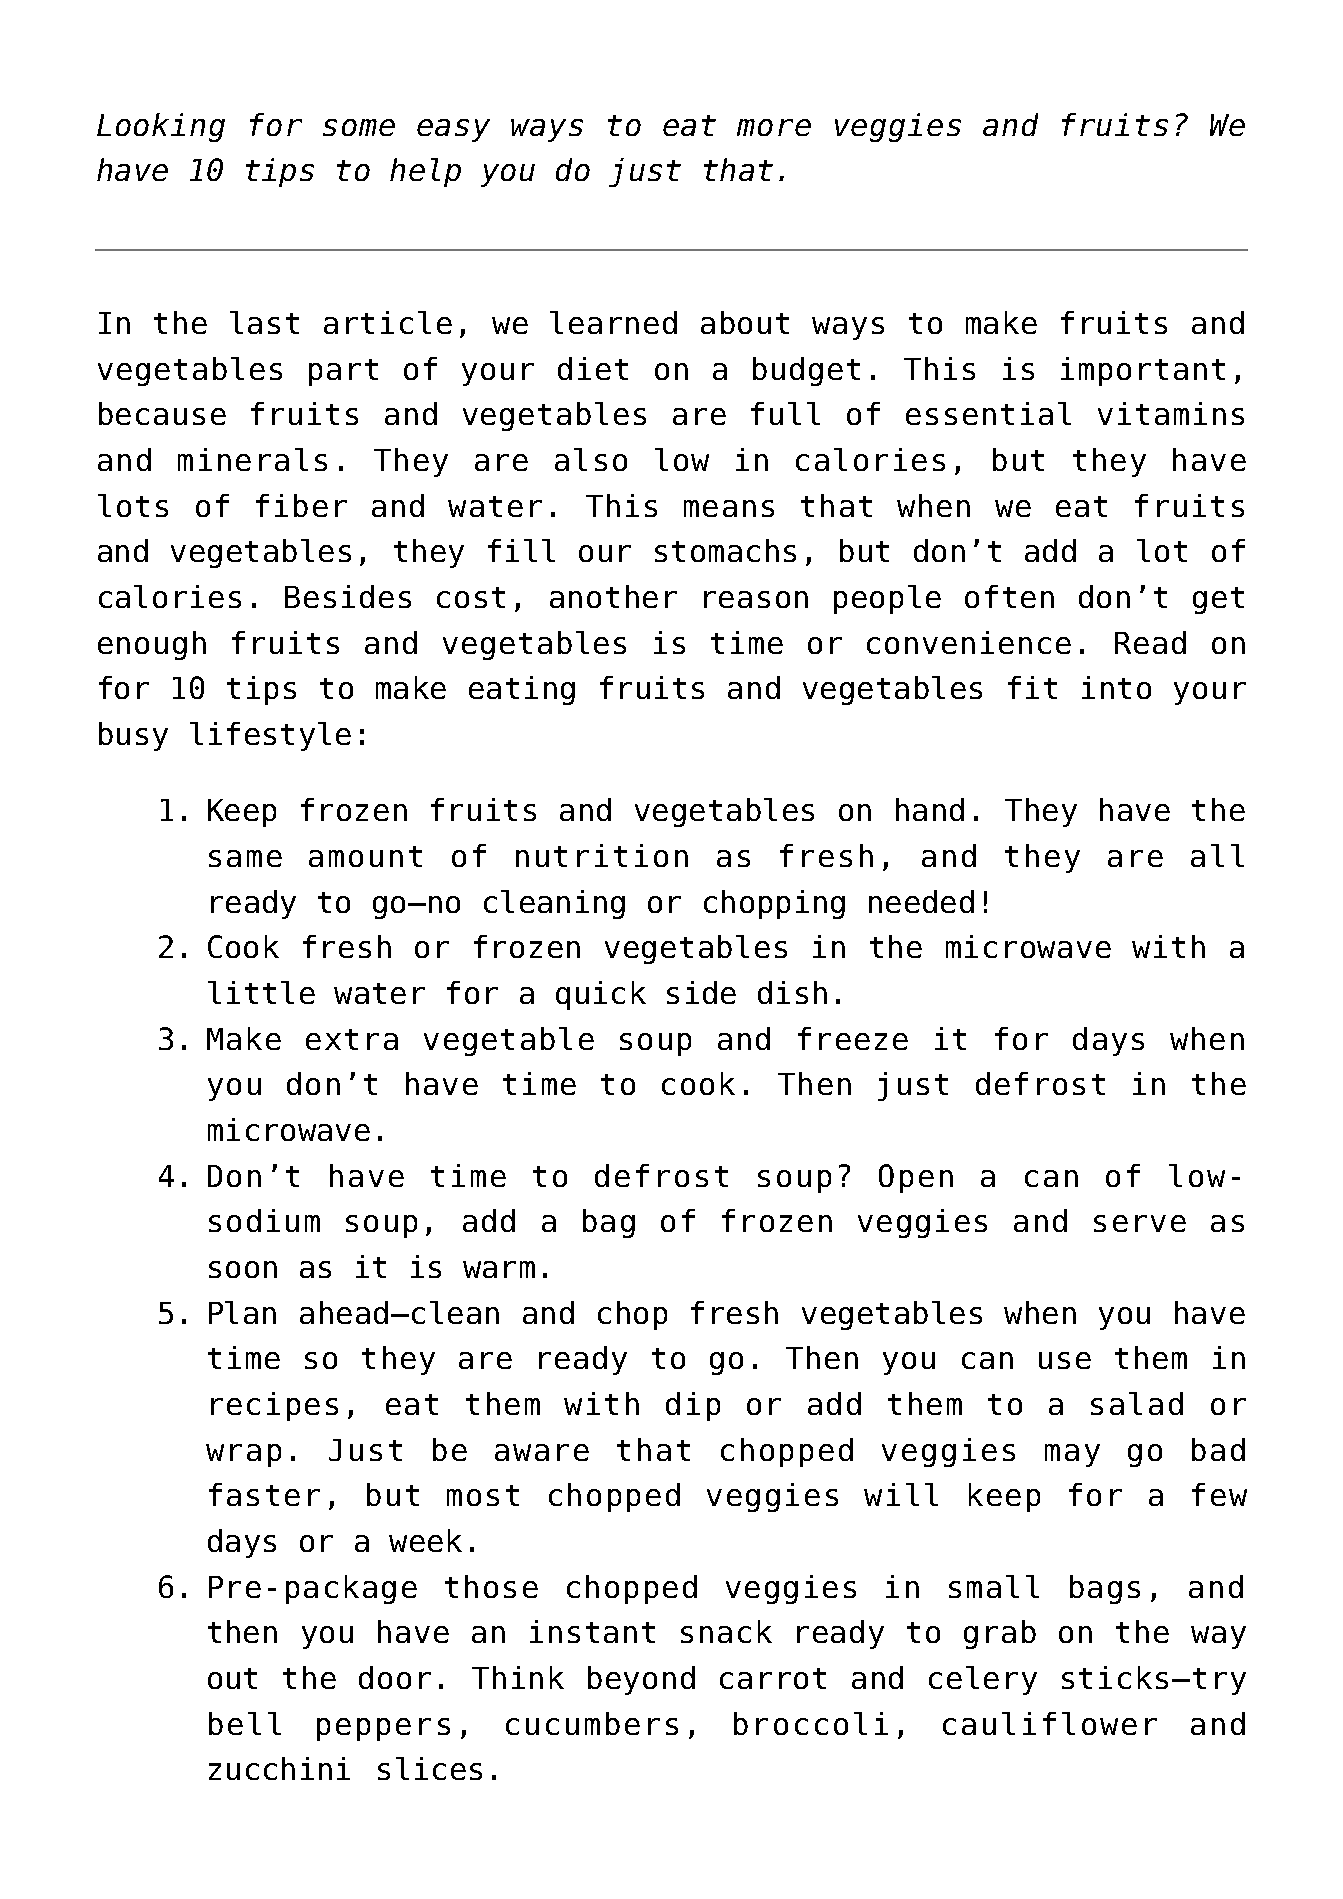 The image size is (1343, 1899). Describe the element at coordinates (1140, 1223) in the page. I see `serve` at that location.
